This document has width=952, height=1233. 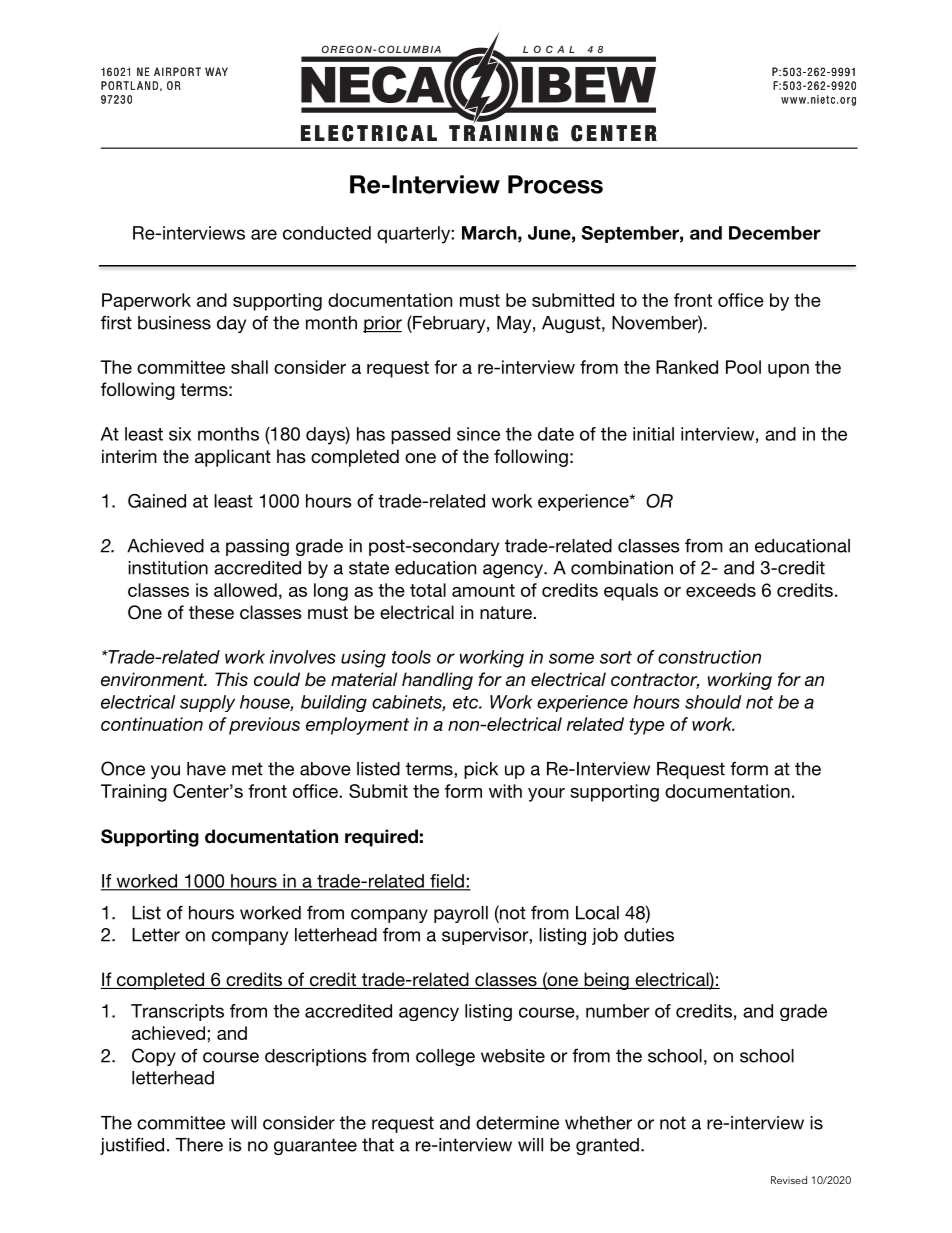 What do you see at coordinates (775, 233) in the document?
I see `December` at bounding box center [775, 233].
